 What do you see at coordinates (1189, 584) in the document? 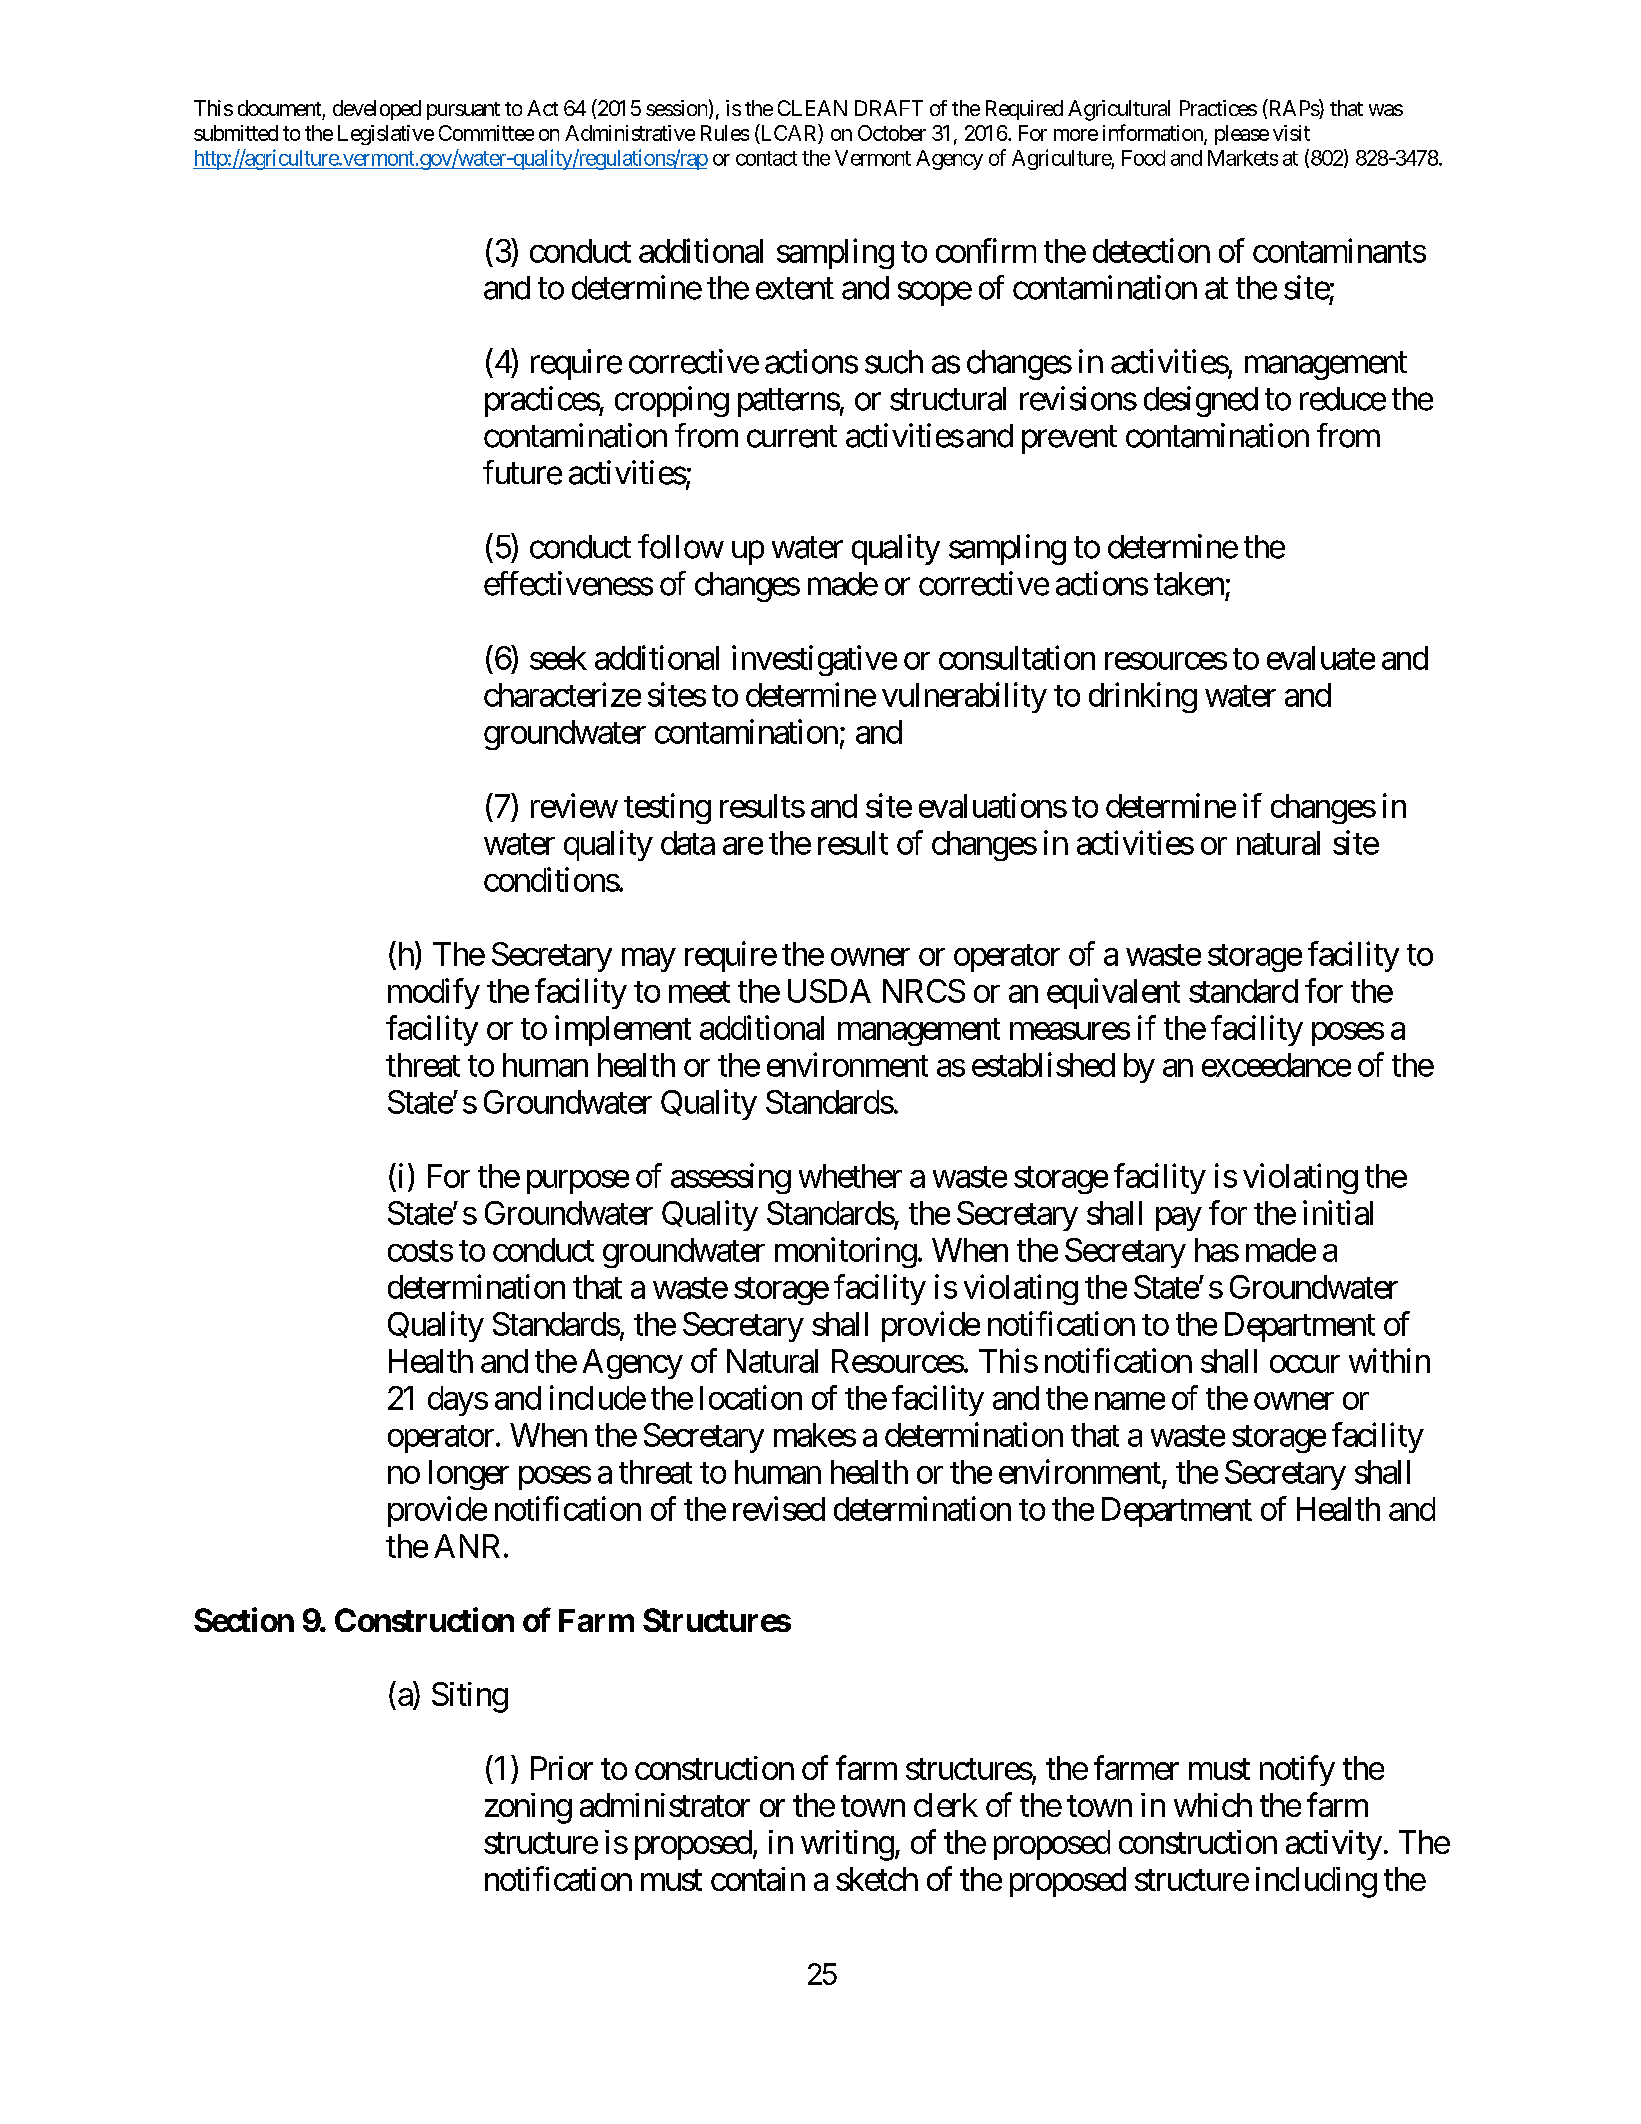
I see `taken` at bounding box center [1189, 584].
